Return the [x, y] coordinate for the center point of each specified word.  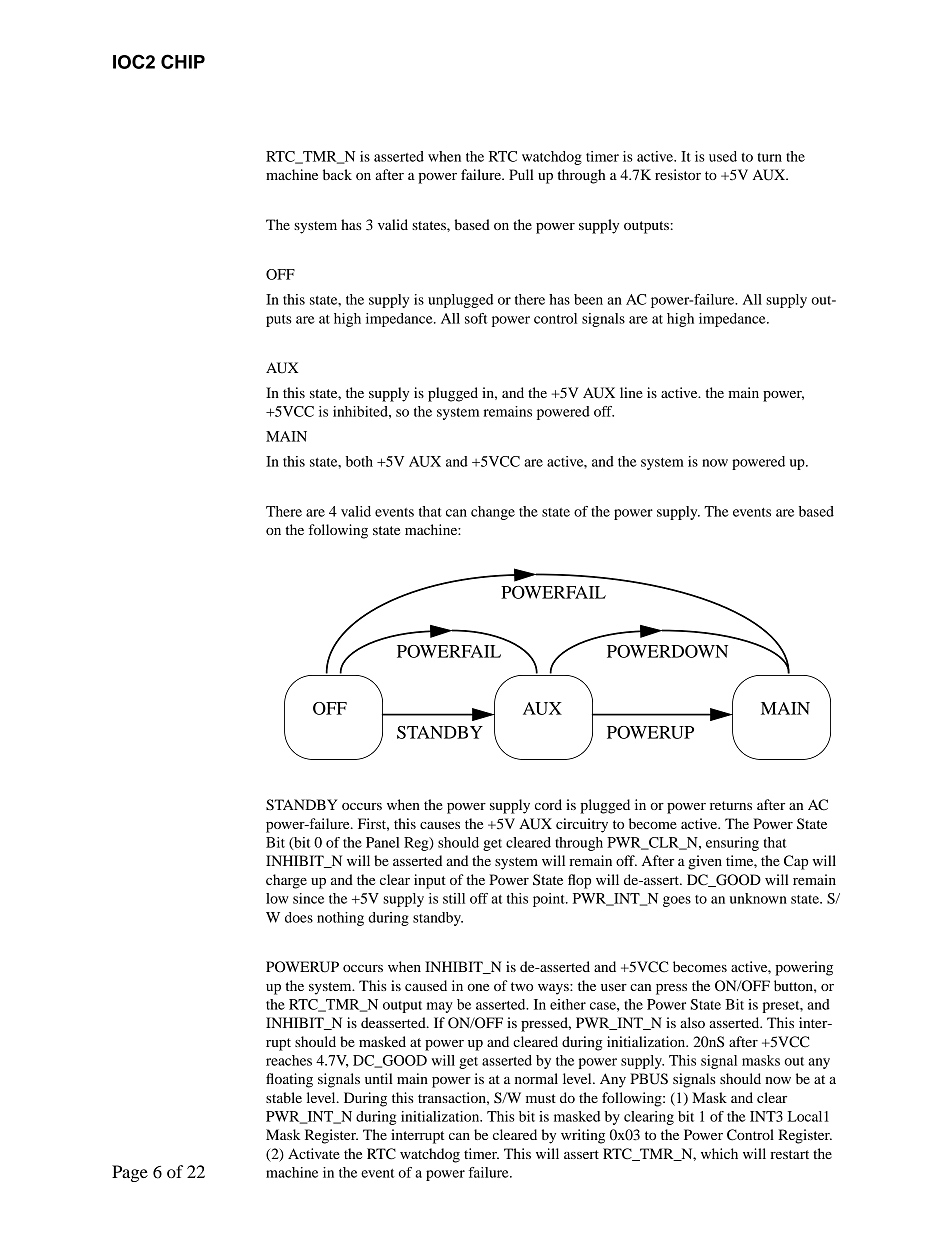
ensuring [732, 844]
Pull [521, 174]
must [541, 1098]
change [493, 513]
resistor [678, 174]
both [359, 461]
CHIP [183, 61]
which [719, 1153]
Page [130, 1173]
